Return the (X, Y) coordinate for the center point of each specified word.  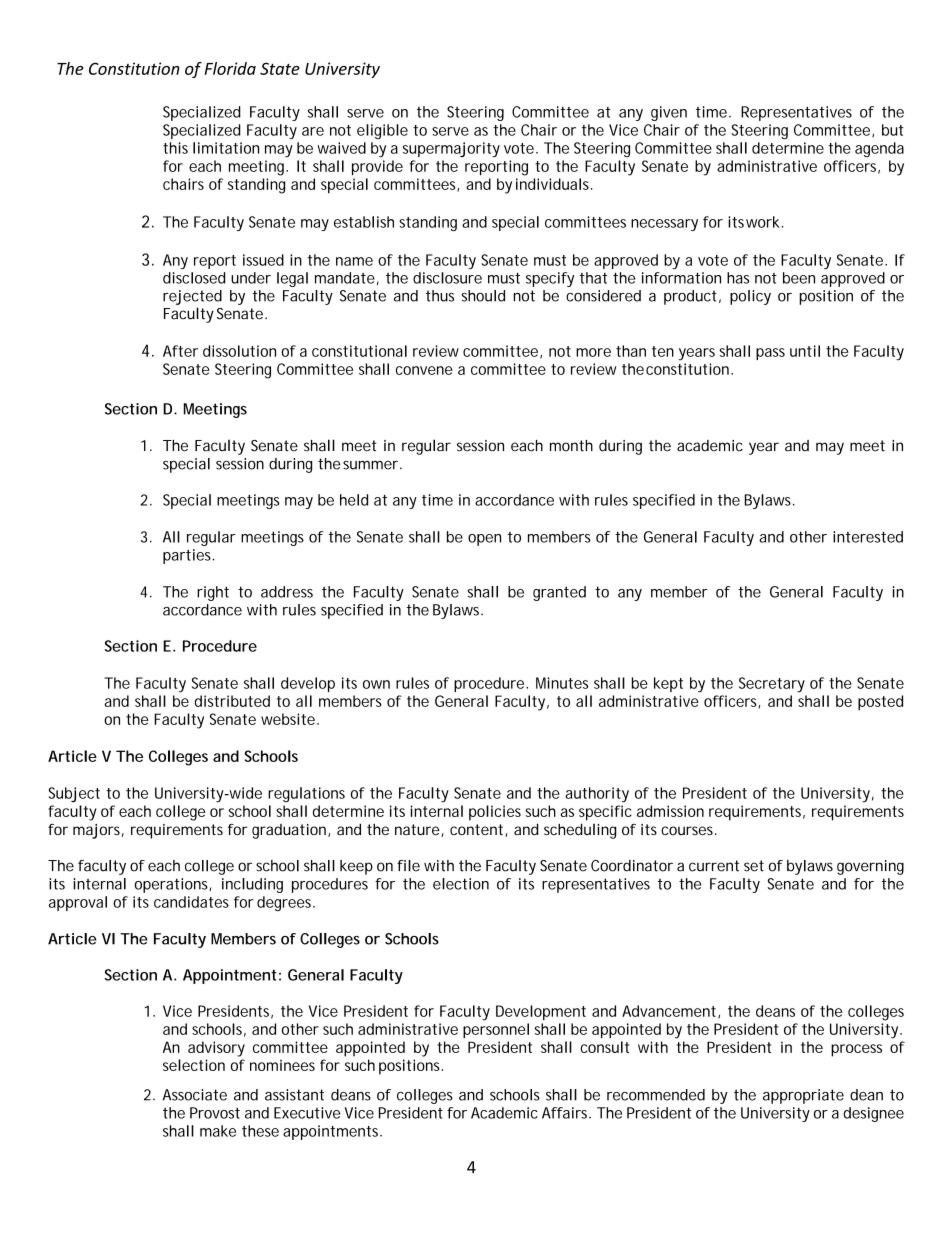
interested (868, 537)
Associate (195, 1095)
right (213, 593)
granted (559, 593)
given (669, 113)
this (175, 148)
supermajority (451, 149)
